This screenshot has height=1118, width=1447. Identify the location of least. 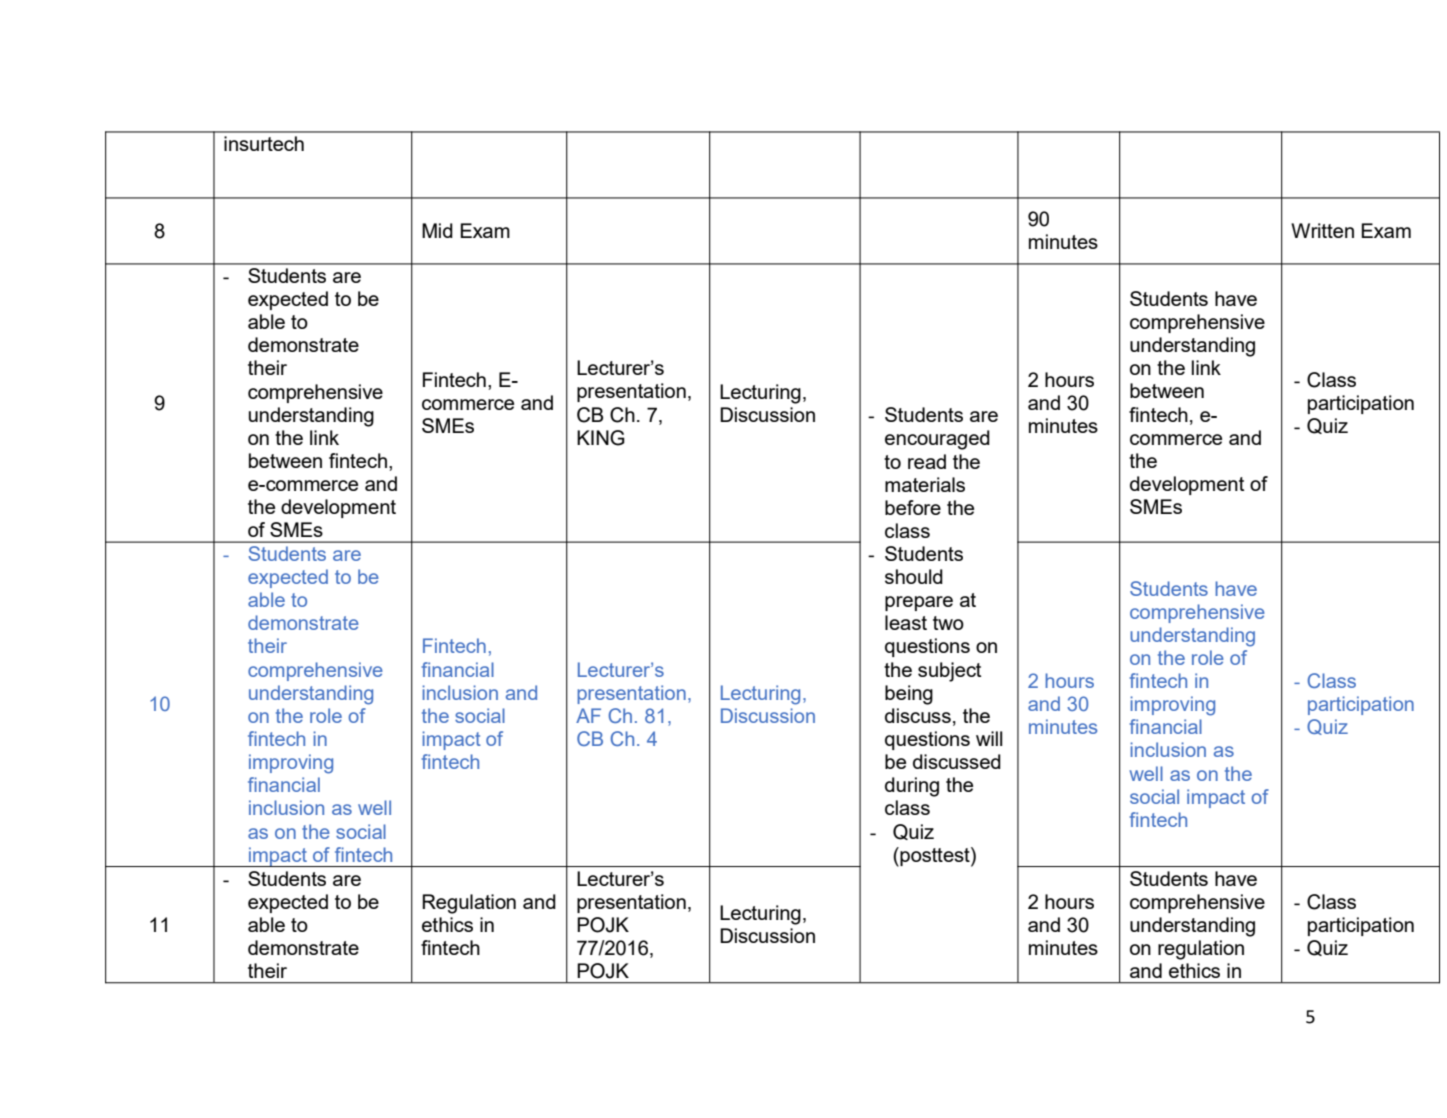
(906, 622).
